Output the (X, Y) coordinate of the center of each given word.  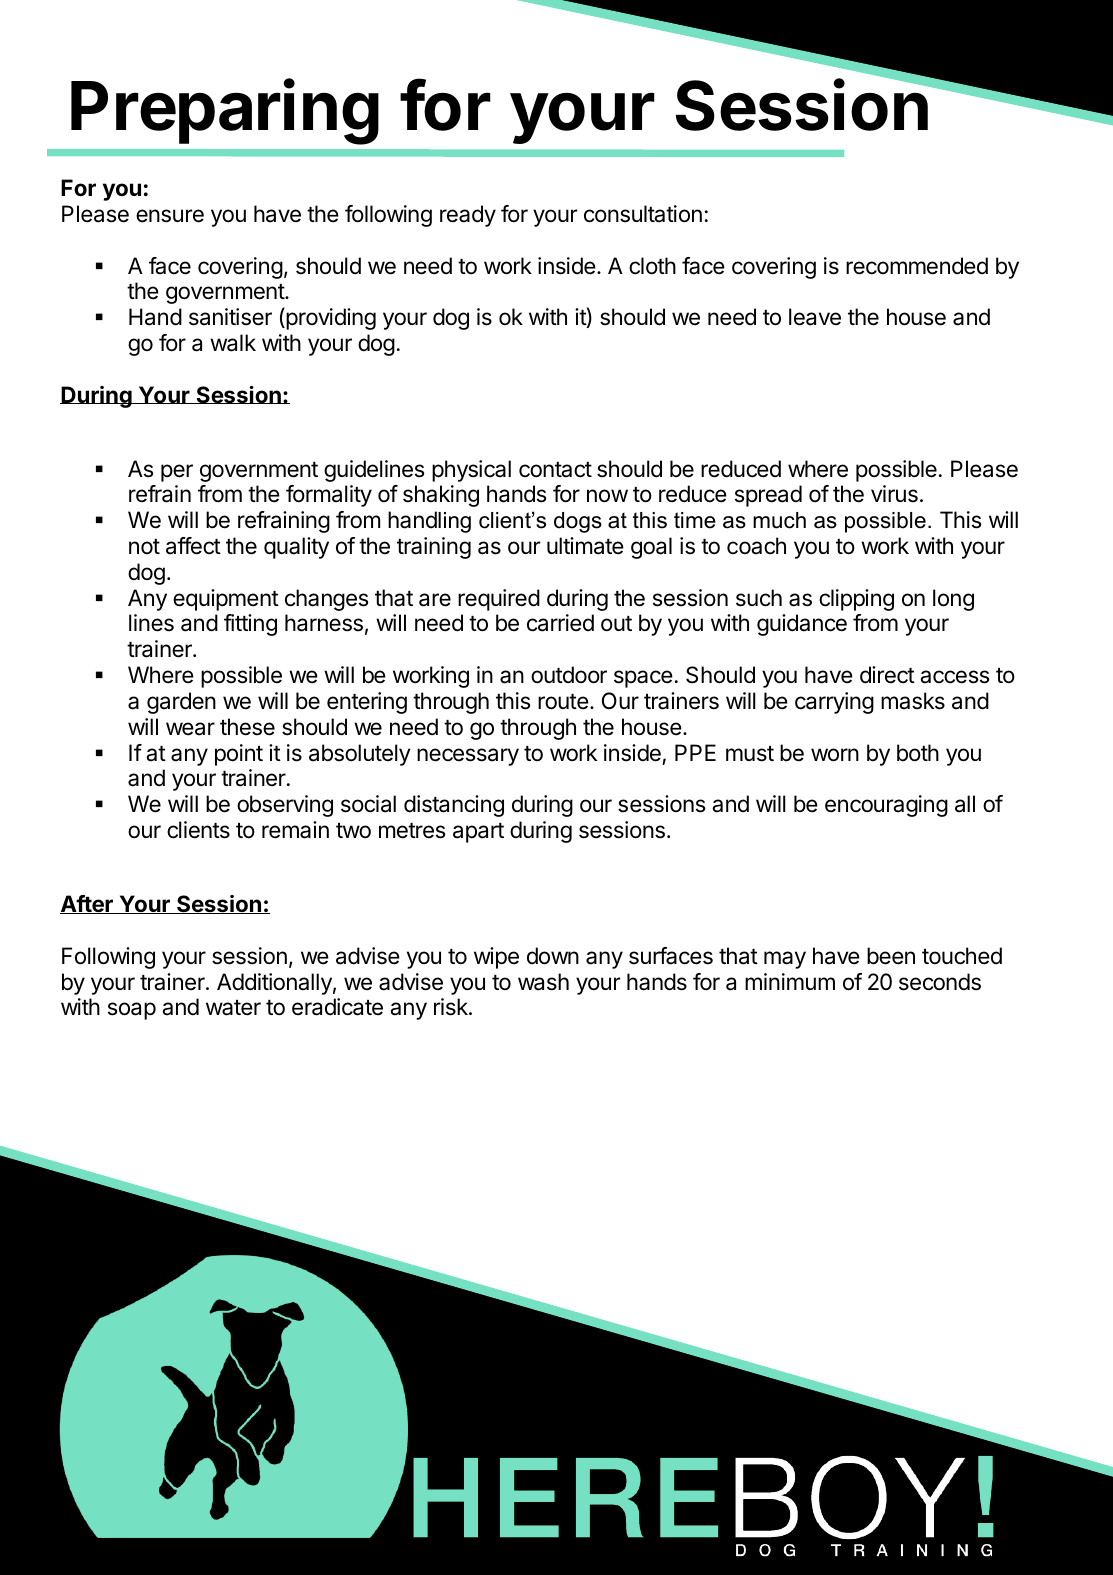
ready (468, 216)
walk (233, 343)
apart (478, 833)
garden (181, 703)
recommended (917, 266)
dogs (578, 522)
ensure (170, 216)
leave (815, 317)
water (233, 1008)
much (779, 520)
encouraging (886, 806)
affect (193, 546)
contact (555, 470)
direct (887, 675)
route (563, 702)
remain (295, 830)
